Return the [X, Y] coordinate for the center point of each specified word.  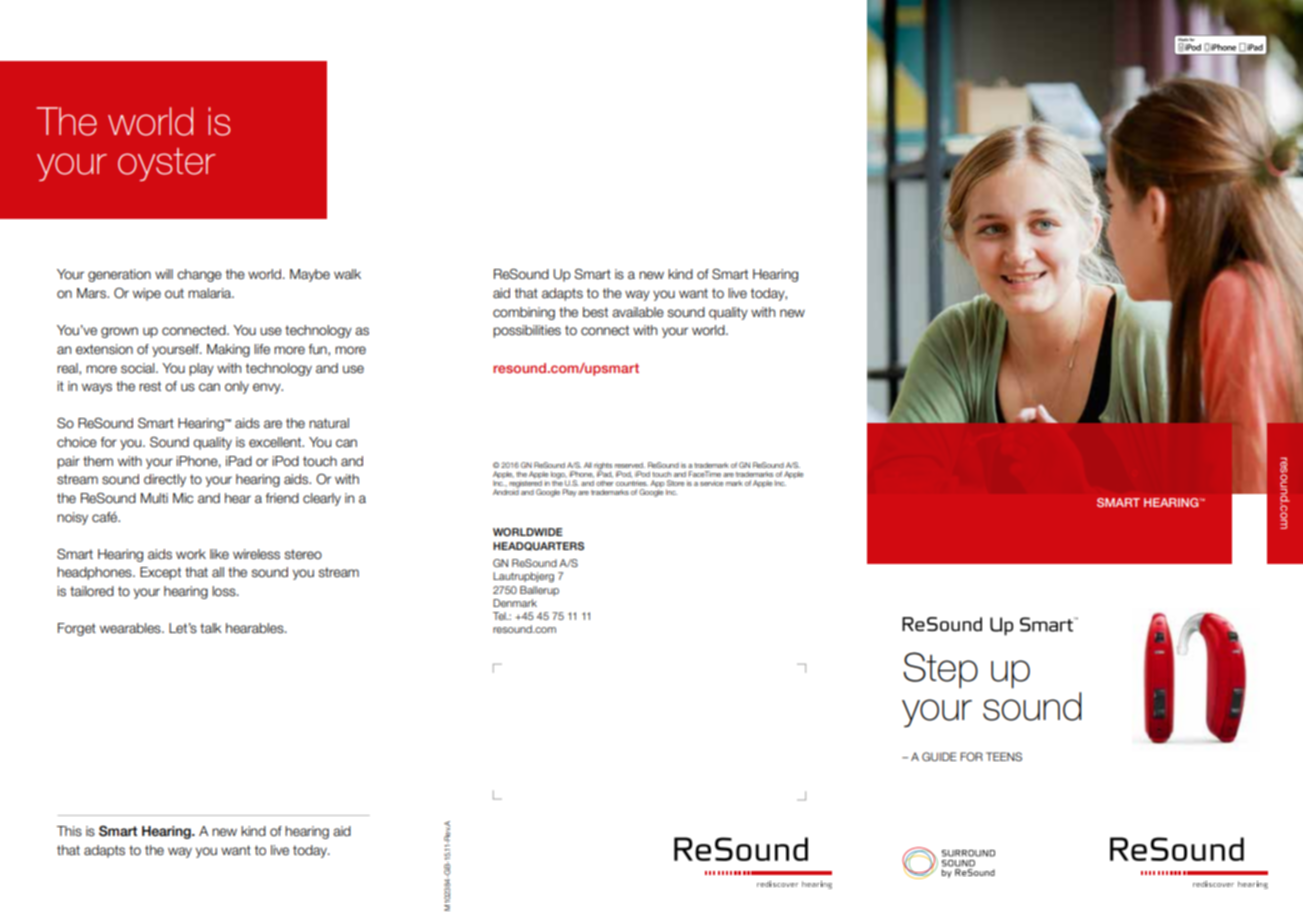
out [174, 293]
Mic [183, 498]
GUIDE [939, 756]
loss [225, 591]
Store [676, 483]
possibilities [527, 331]
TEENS [1004, 756]
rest [150, 386]
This [69, 831]
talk [211, 628]
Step [940, 670]
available [638, 312]
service [712, 483]
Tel [500, 616]
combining [524, 313]
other [605, 483]
